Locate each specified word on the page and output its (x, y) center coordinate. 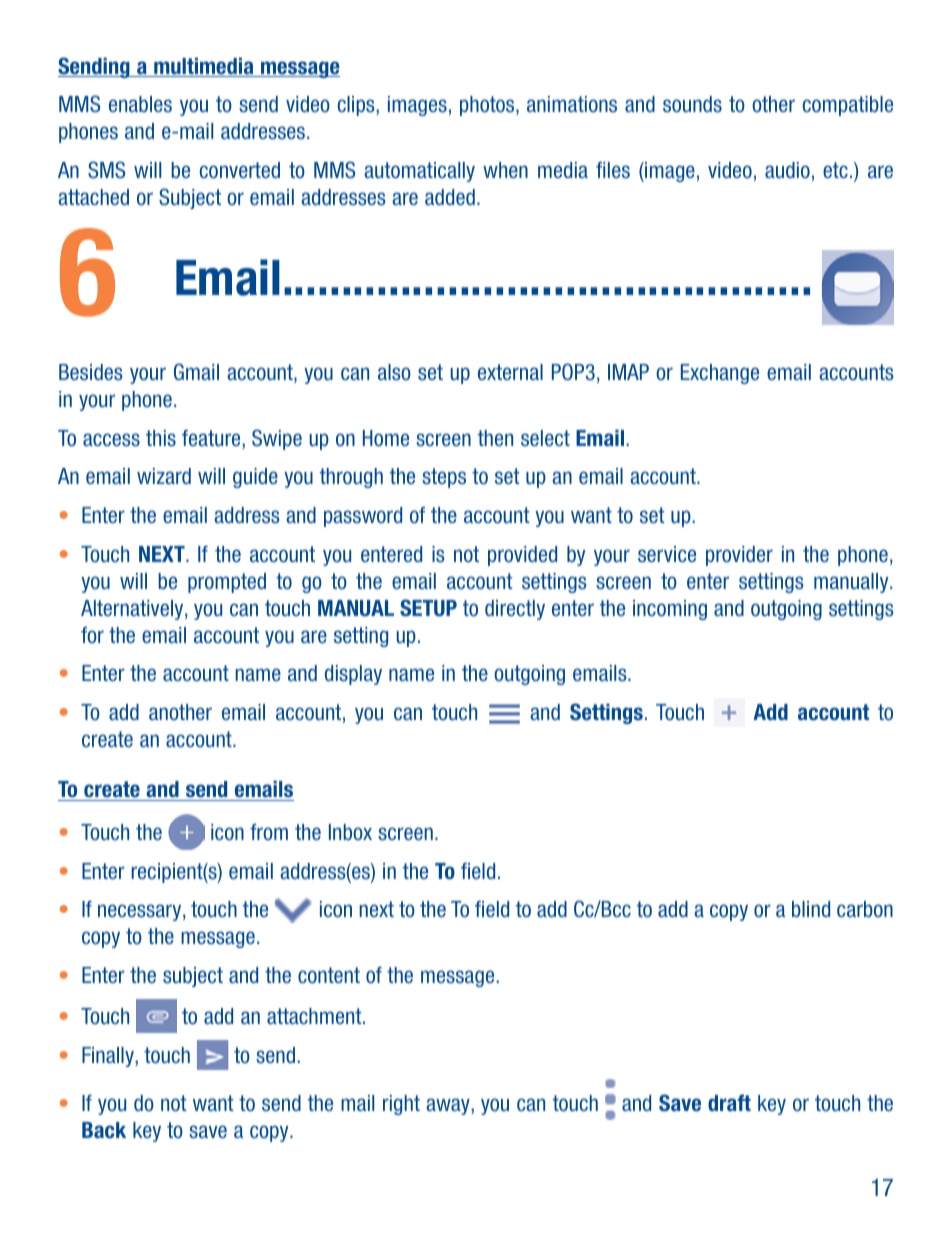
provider (739, 556)
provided (522, 556)
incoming (670, 610)
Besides (91, 372)
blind (811, 909)
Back (104, 1130)
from (269, 832)
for (92, 635)
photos (488, 106)
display (353, 675)
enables (140, 104)
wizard (164, 476)
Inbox (350, 832)
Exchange (720, 374)
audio (787, 170)
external (510, 372)
